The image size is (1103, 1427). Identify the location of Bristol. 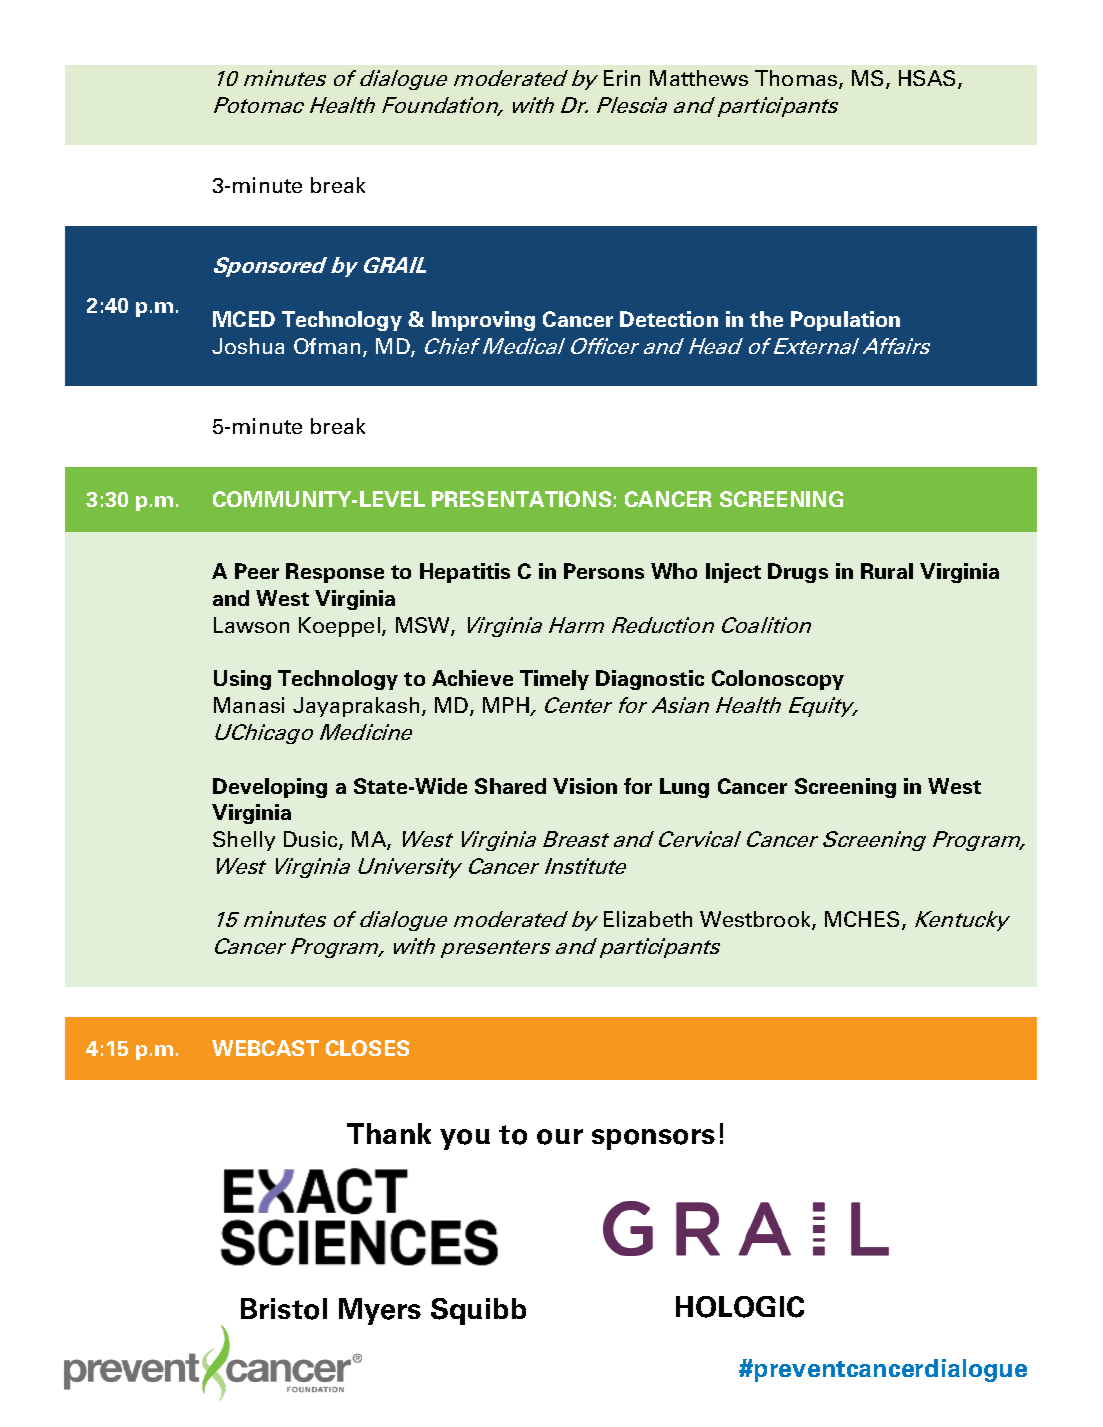
(284, 1309).
